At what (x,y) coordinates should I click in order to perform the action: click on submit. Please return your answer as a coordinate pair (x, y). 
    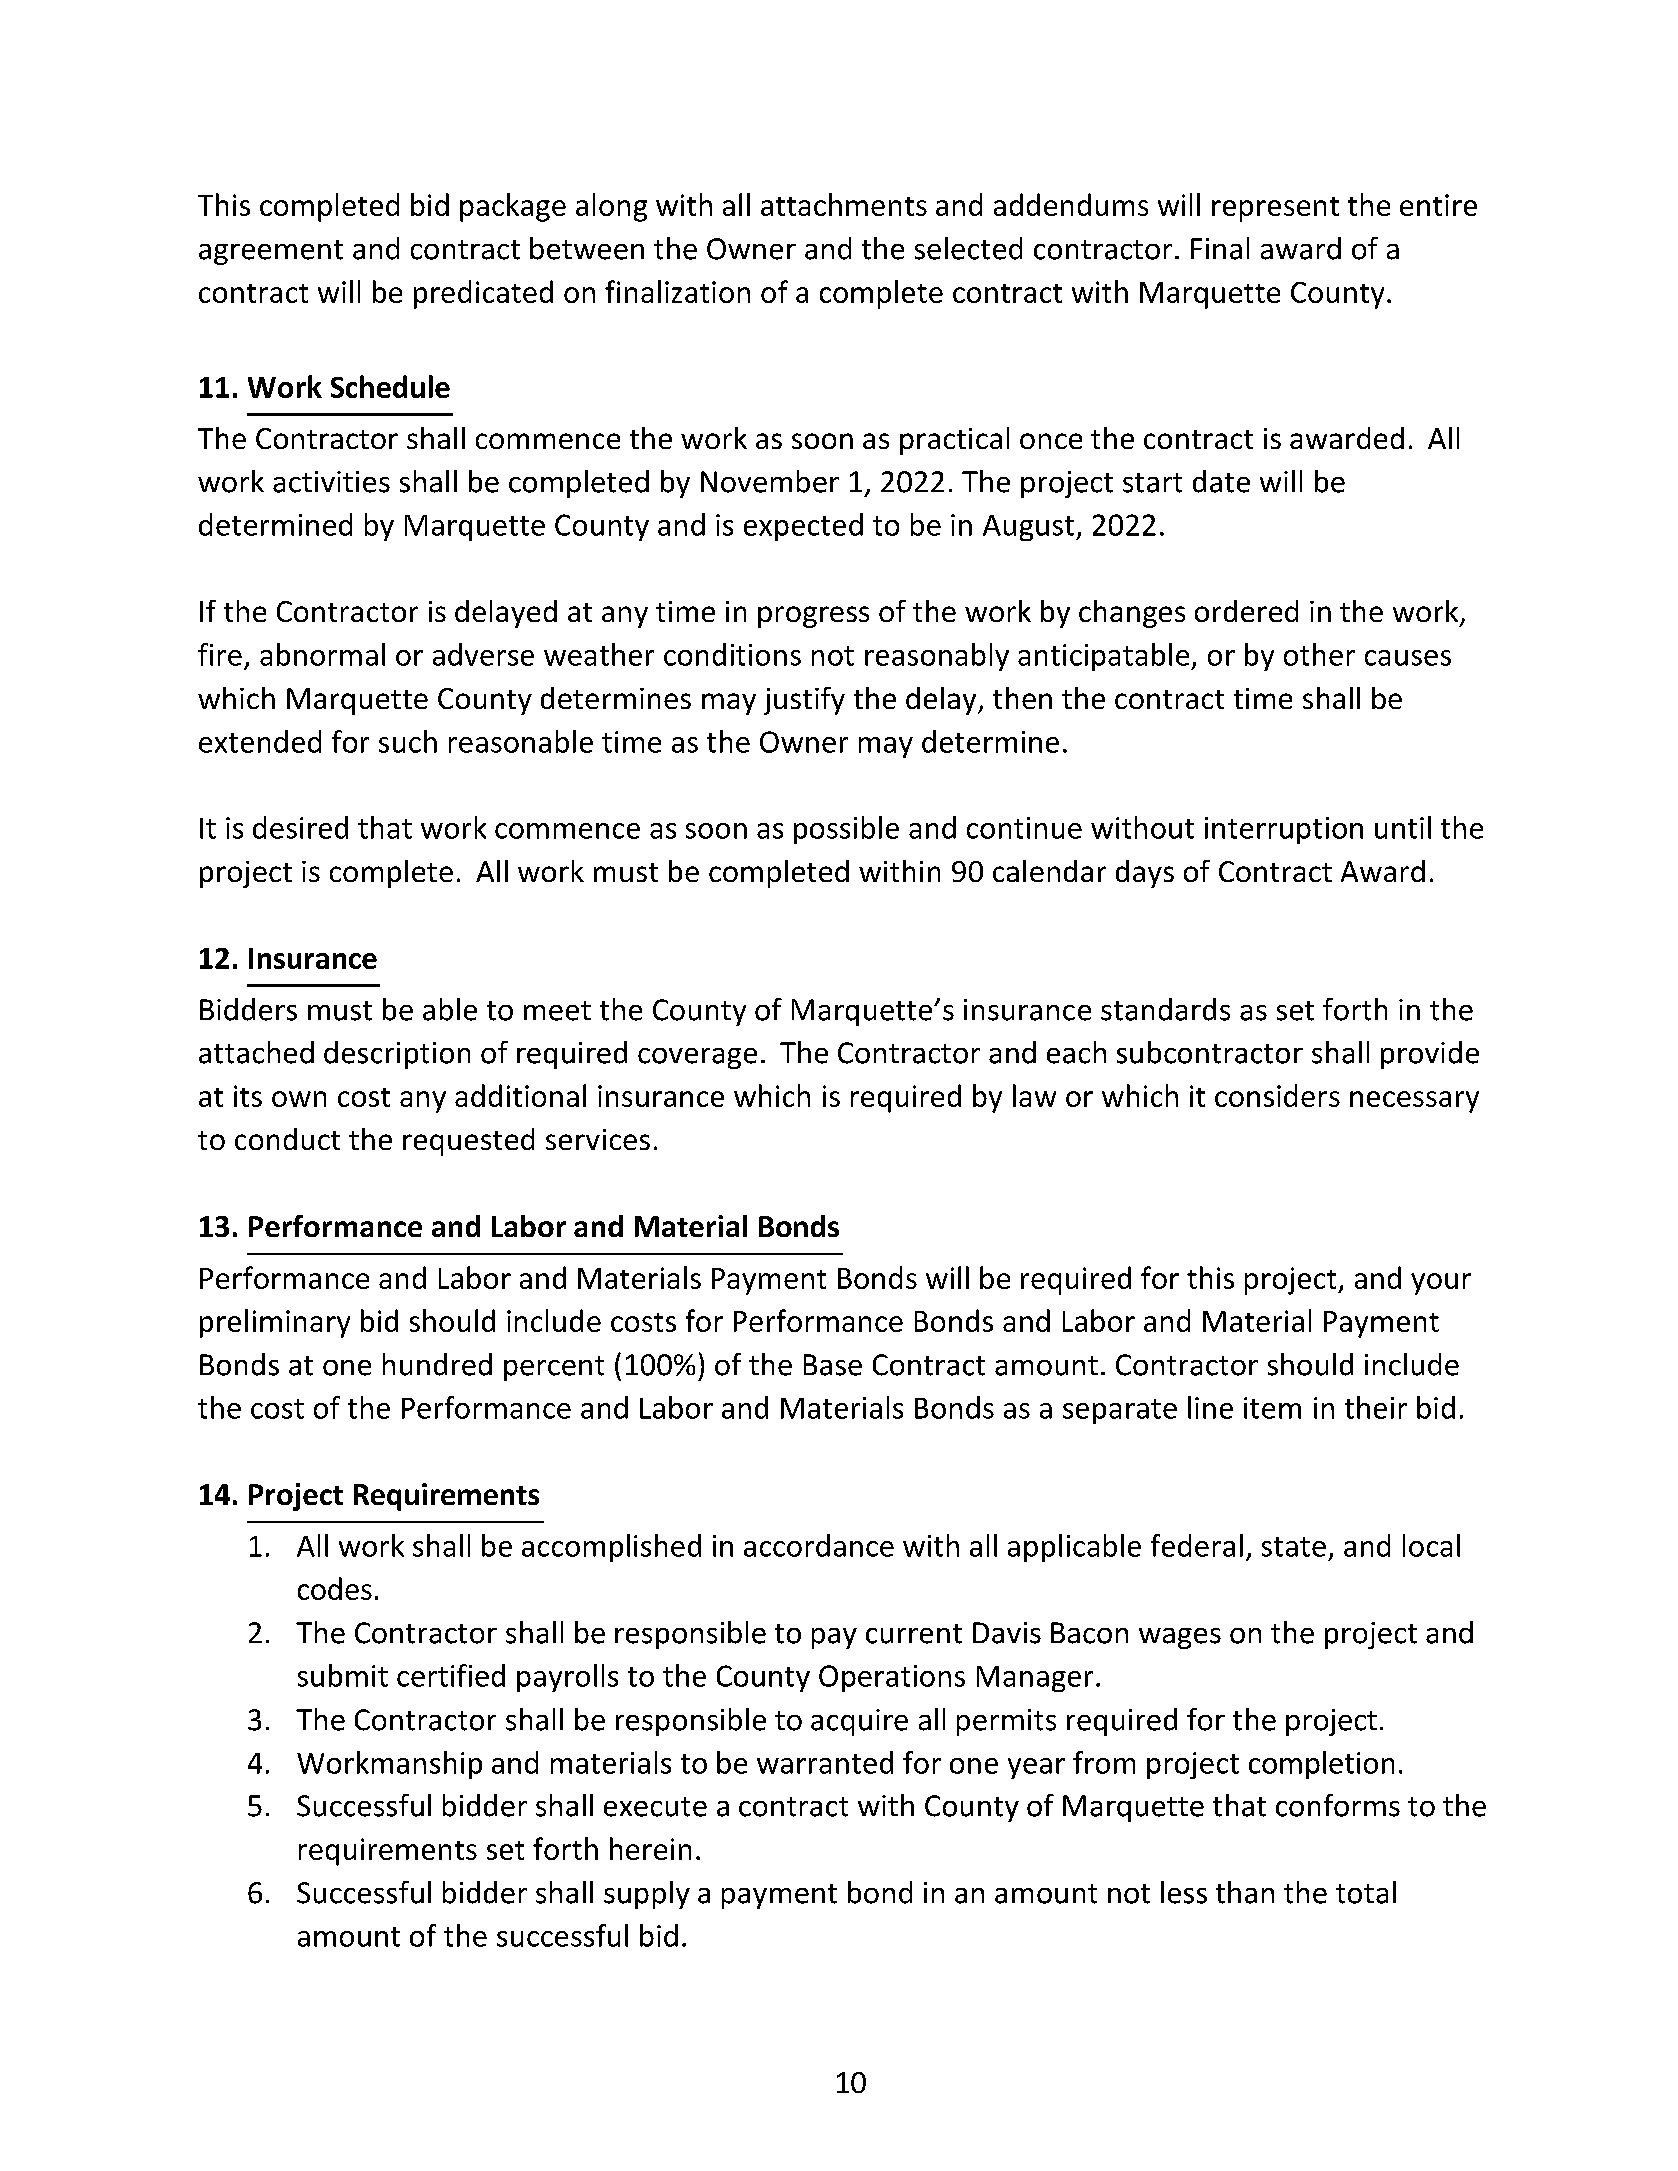
    Looking at the image, I should click on (343, 1675).
